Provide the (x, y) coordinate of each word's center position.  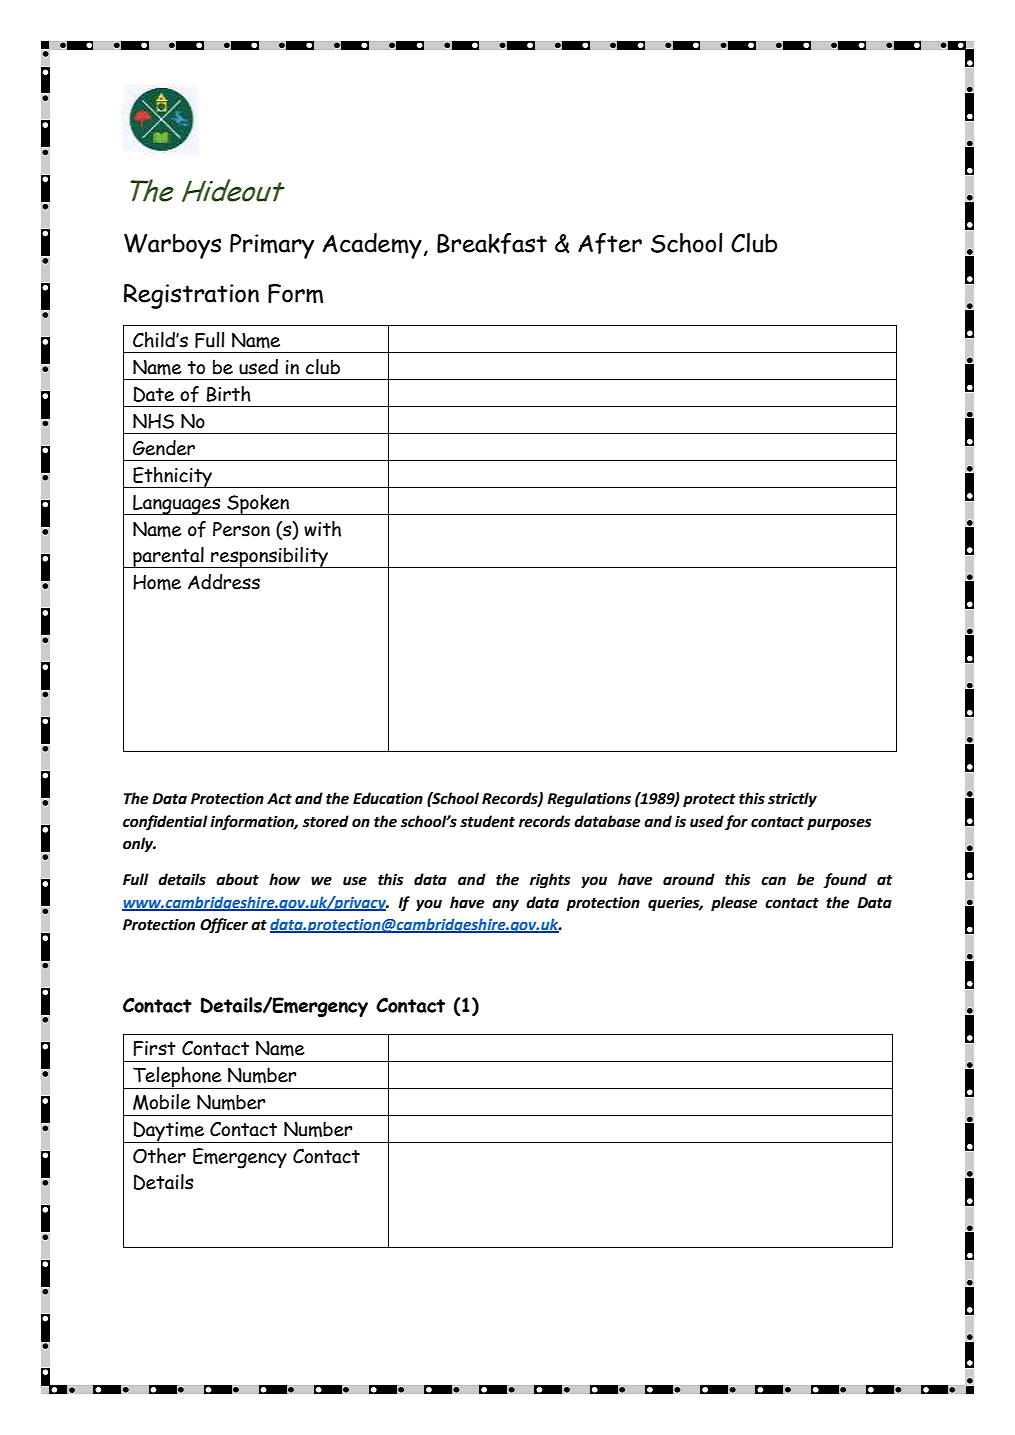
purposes (839, 824)
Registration (191, 296)
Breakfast (492, 243)
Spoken (258, 504)
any (505, 905)
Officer (224, 925)
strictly (792, 799)
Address (224, 582)
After (610, 243)
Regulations (589, 799)
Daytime (169, 1132)
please (734, 903)
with (322, 529)
